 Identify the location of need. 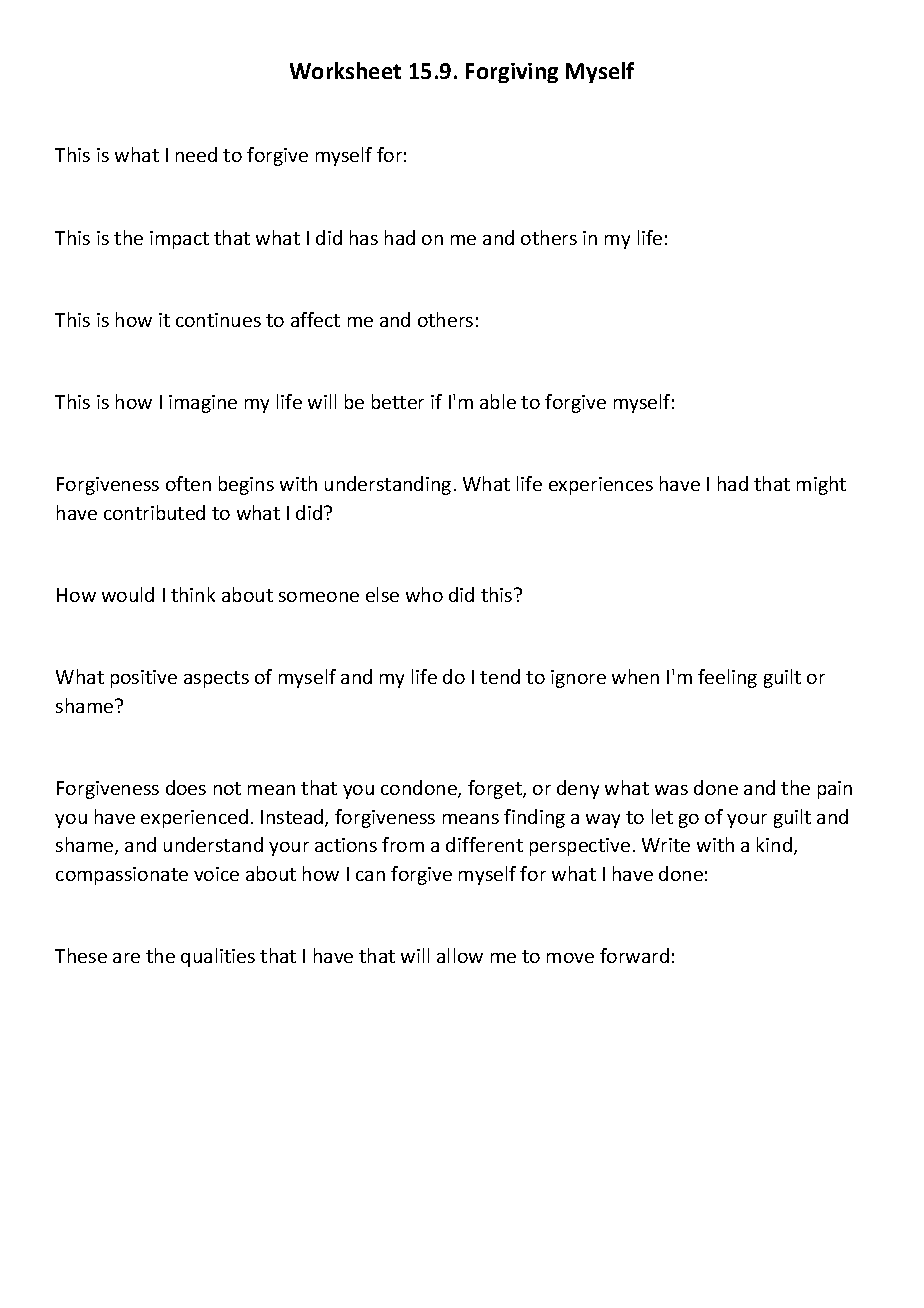
(196, 154).
